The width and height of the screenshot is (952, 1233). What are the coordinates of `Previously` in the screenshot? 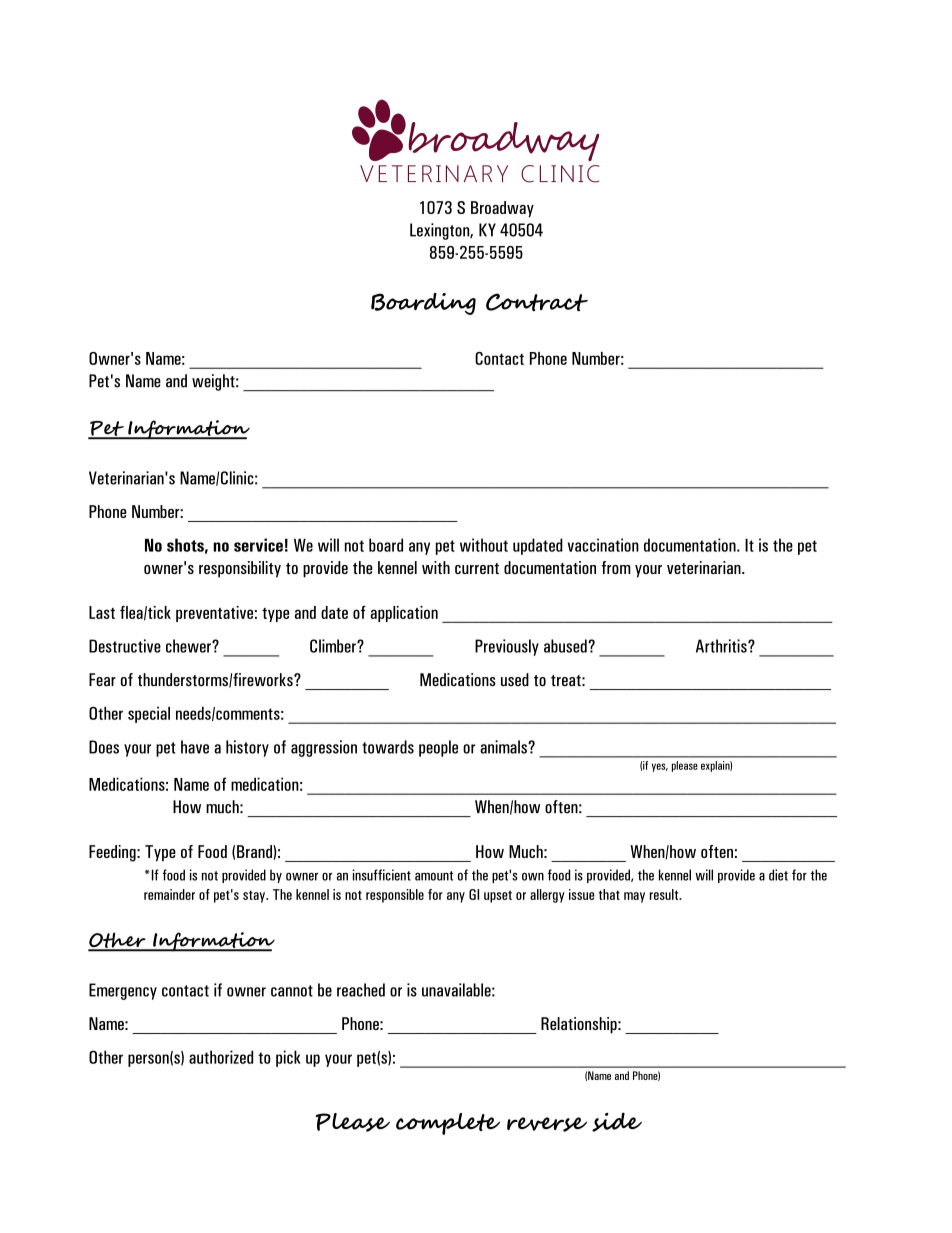 It's located at (507, 647).
